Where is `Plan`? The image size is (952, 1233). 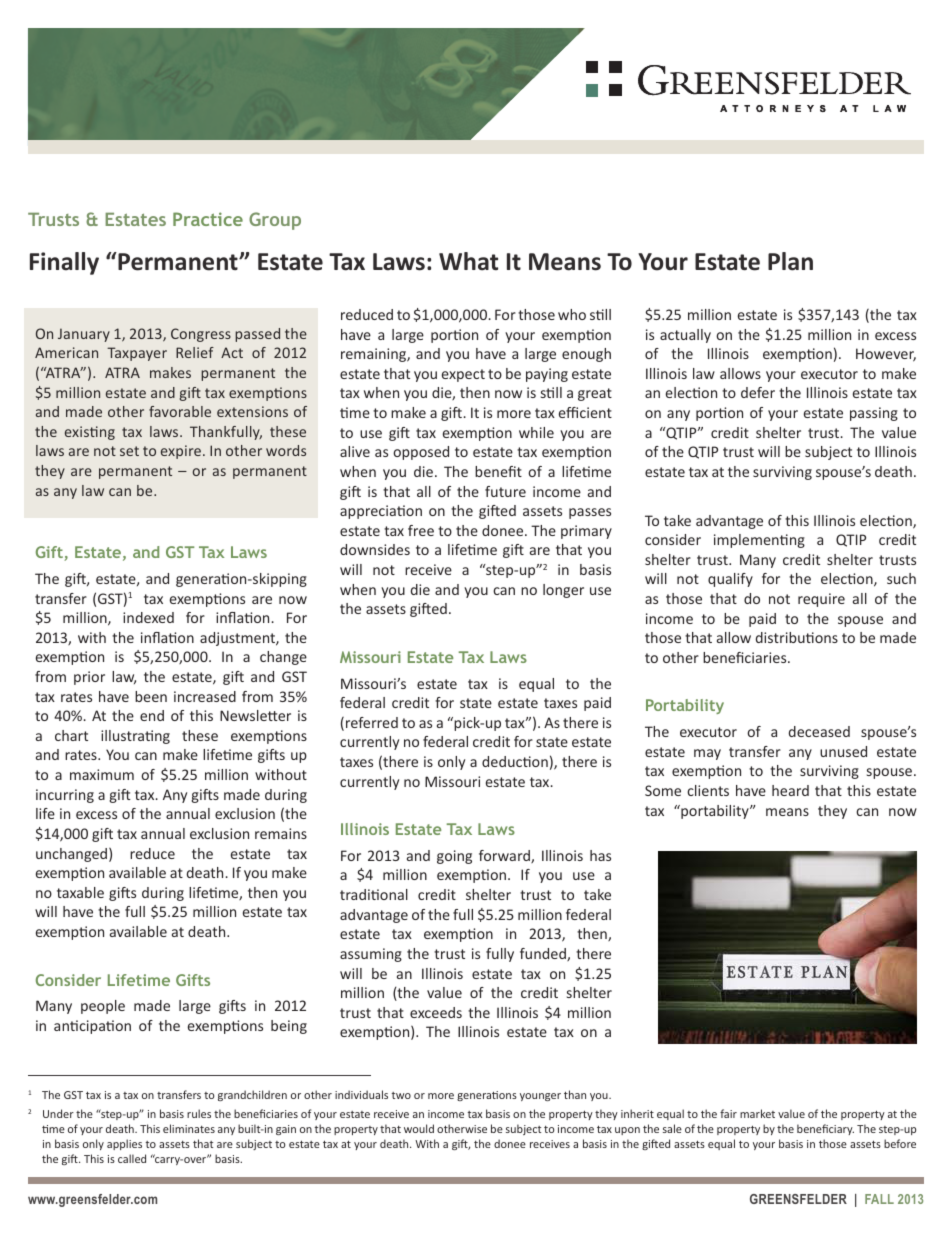 Plan is located at coordinates (790, 261).
